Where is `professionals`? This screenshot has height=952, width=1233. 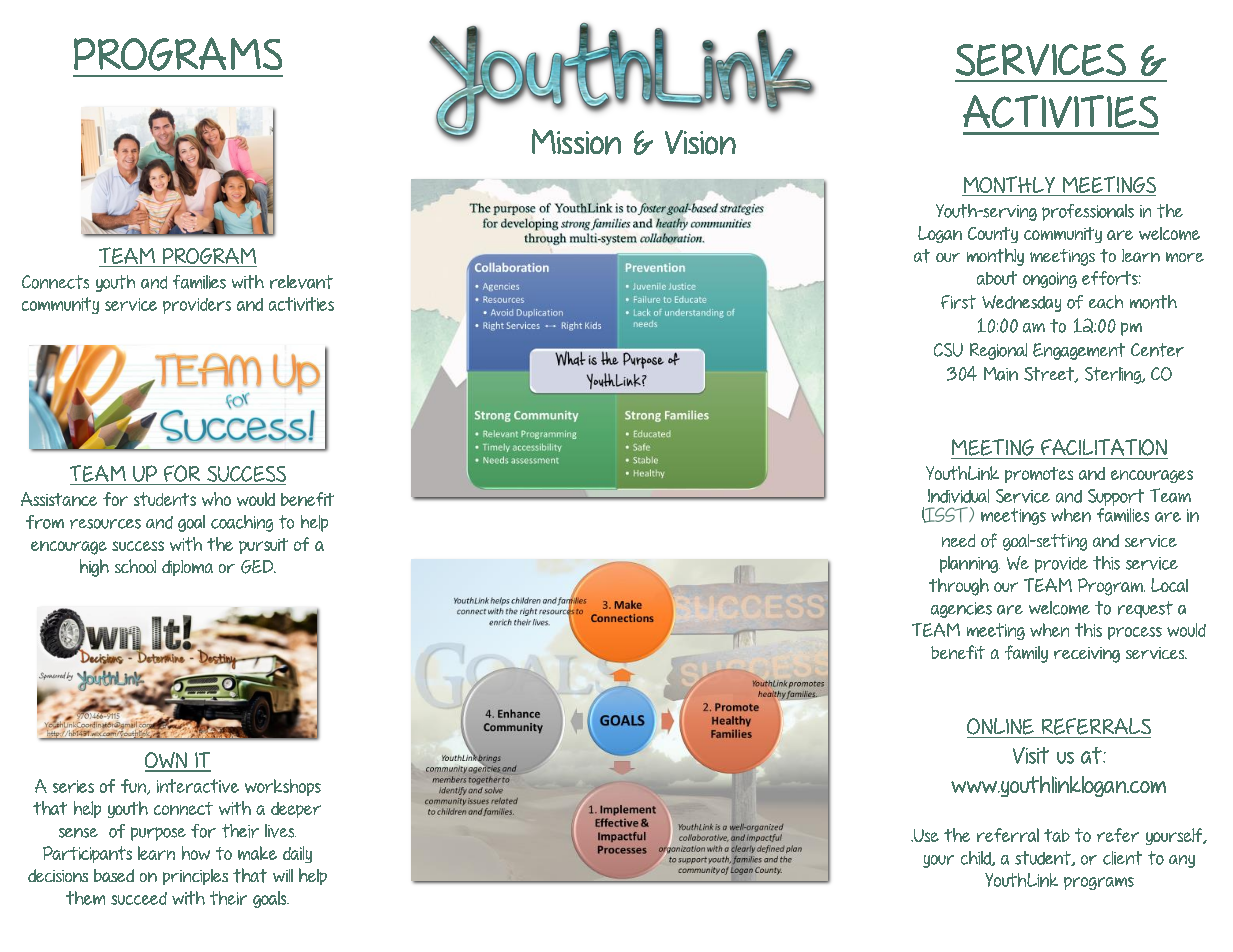
professionals is located at coordinates (1088, 212).
